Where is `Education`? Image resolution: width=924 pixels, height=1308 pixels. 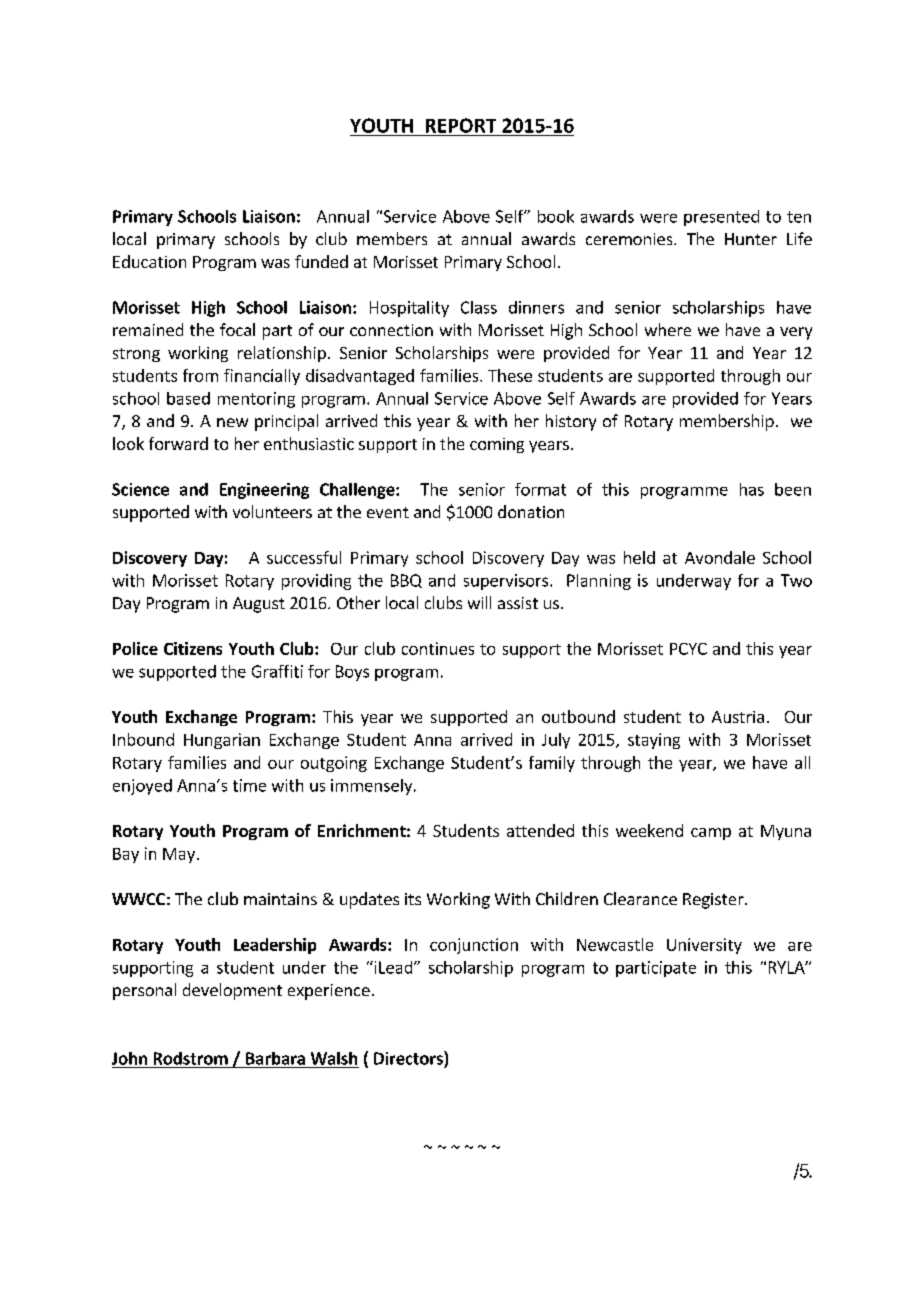 Education is located at coordinates (149, 261).
